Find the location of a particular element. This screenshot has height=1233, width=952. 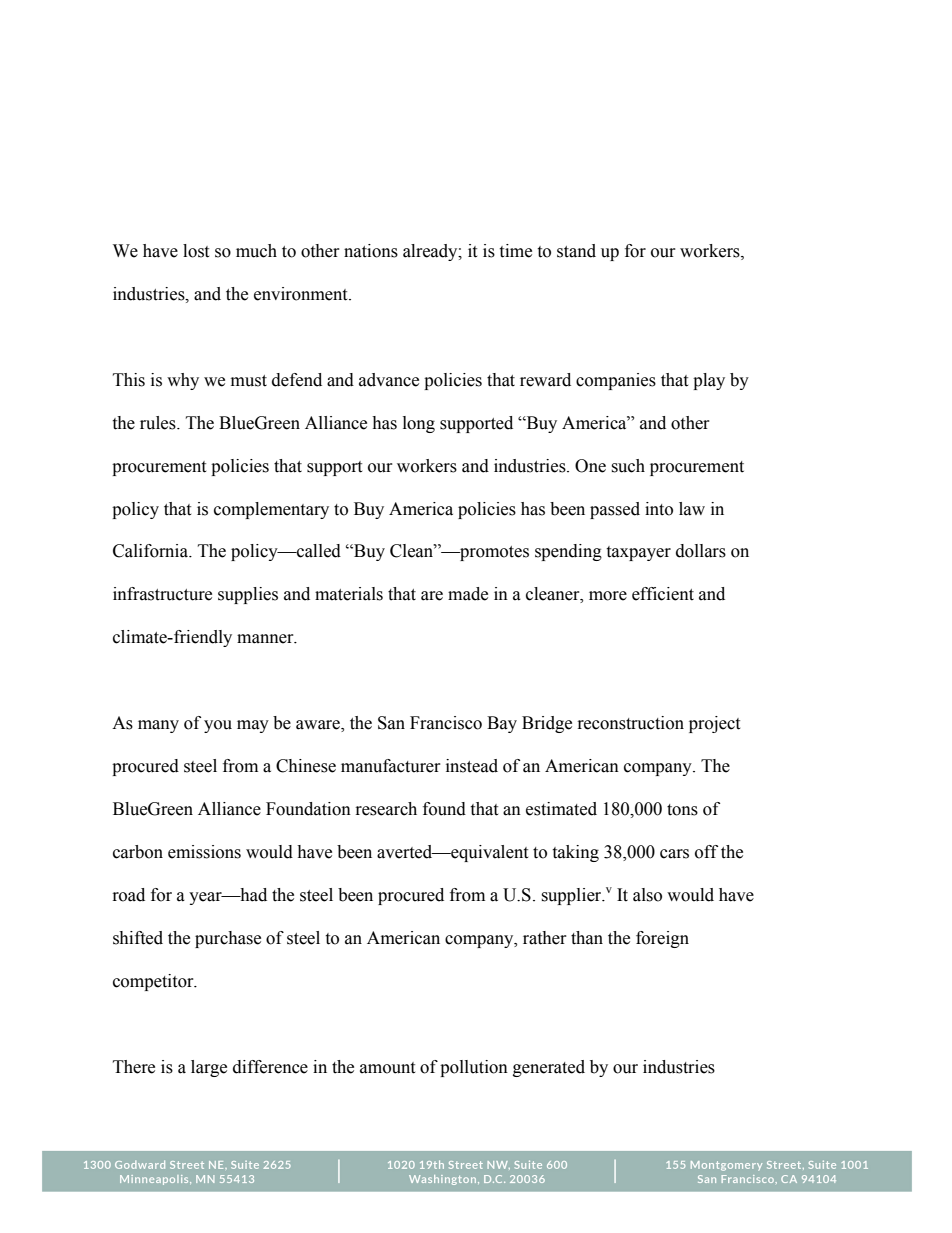

stand is located at coordinates (576, 251).
